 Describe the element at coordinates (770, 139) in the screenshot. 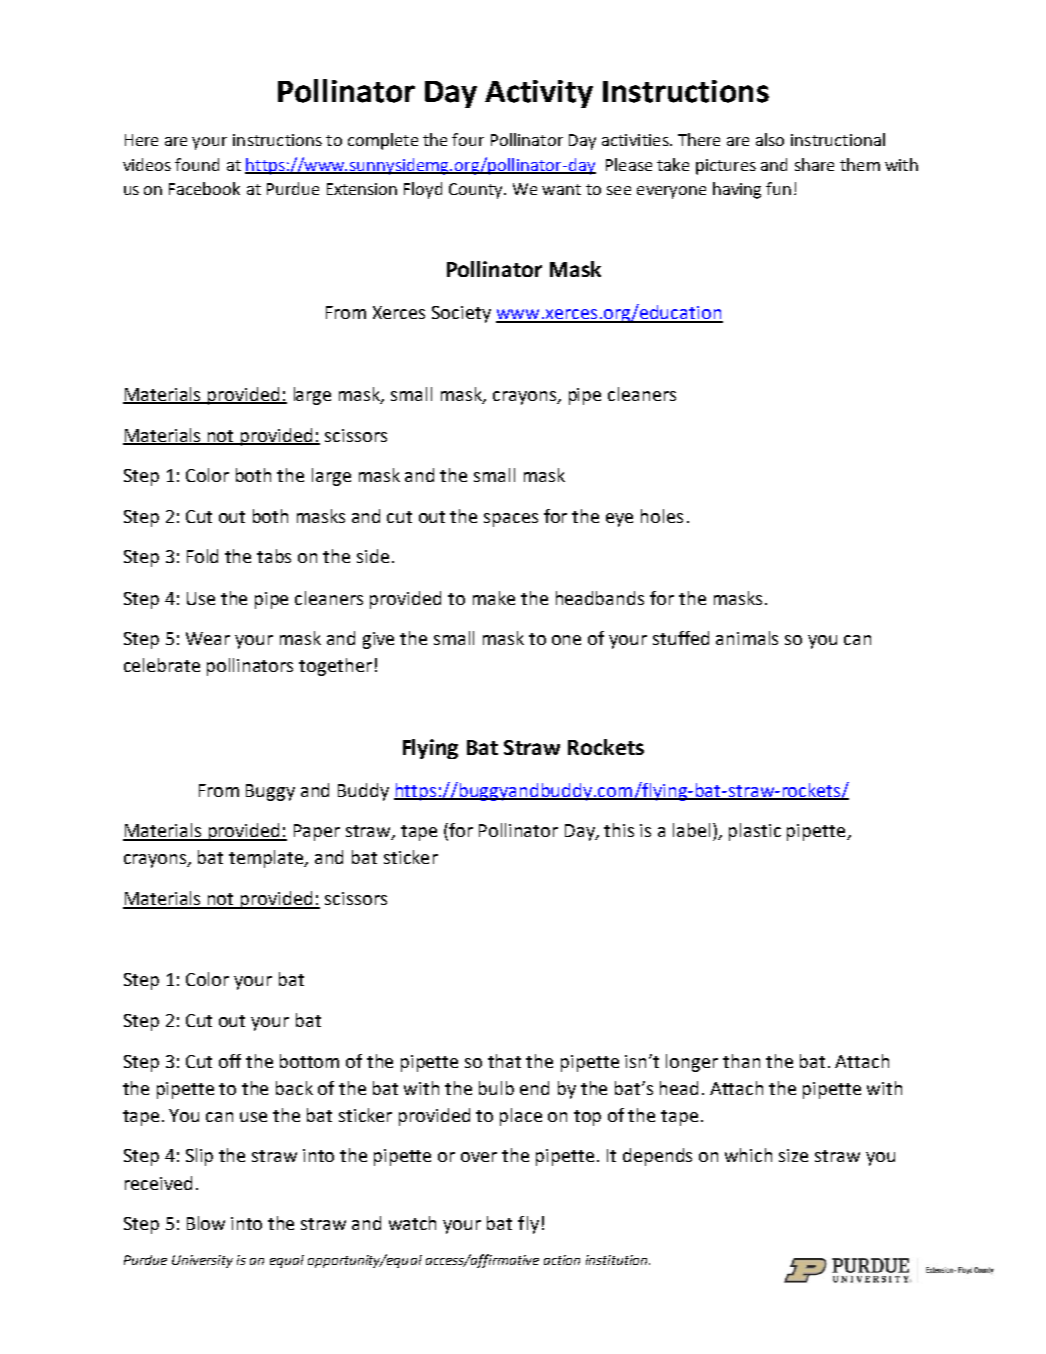

I see `also` at that location.
